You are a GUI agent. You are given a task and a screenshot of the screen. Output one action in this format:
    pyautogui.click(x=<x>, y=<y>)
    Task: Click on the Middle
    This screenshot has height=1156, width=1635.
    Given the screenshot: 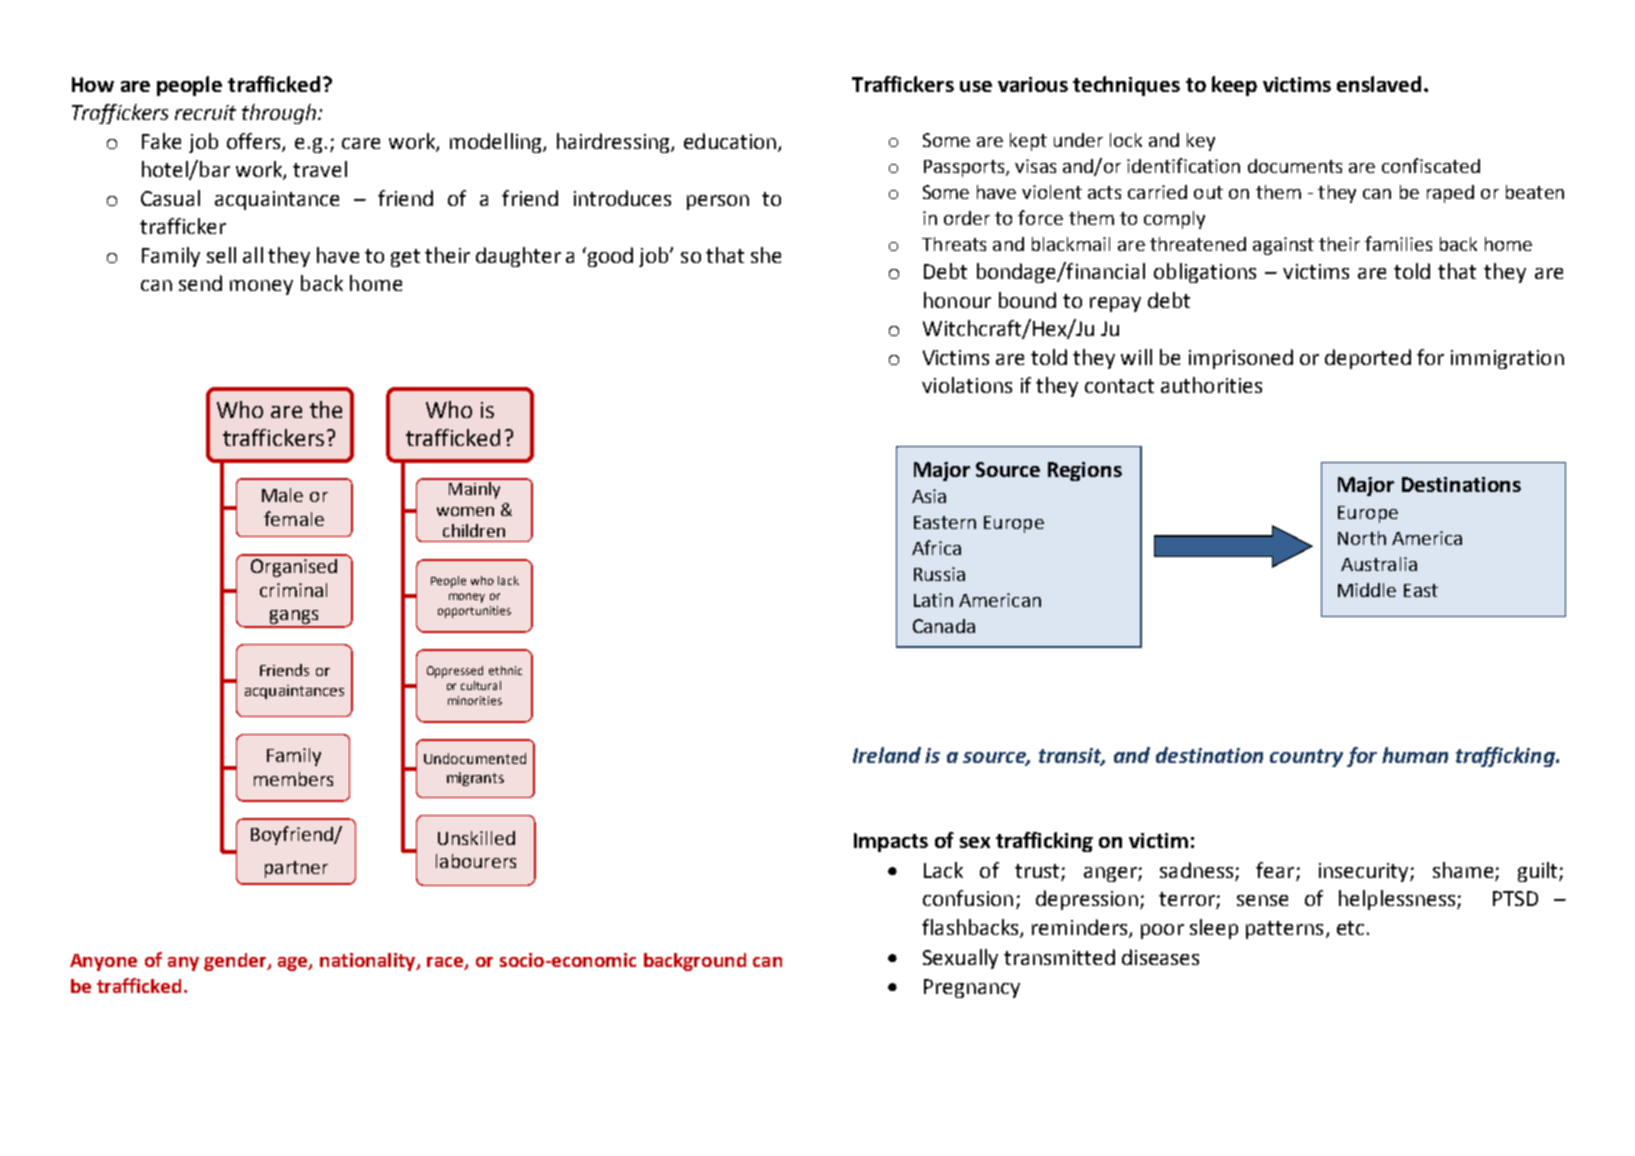 What is the action you would take?
    pyautogui.click(x=1367, y=590)
